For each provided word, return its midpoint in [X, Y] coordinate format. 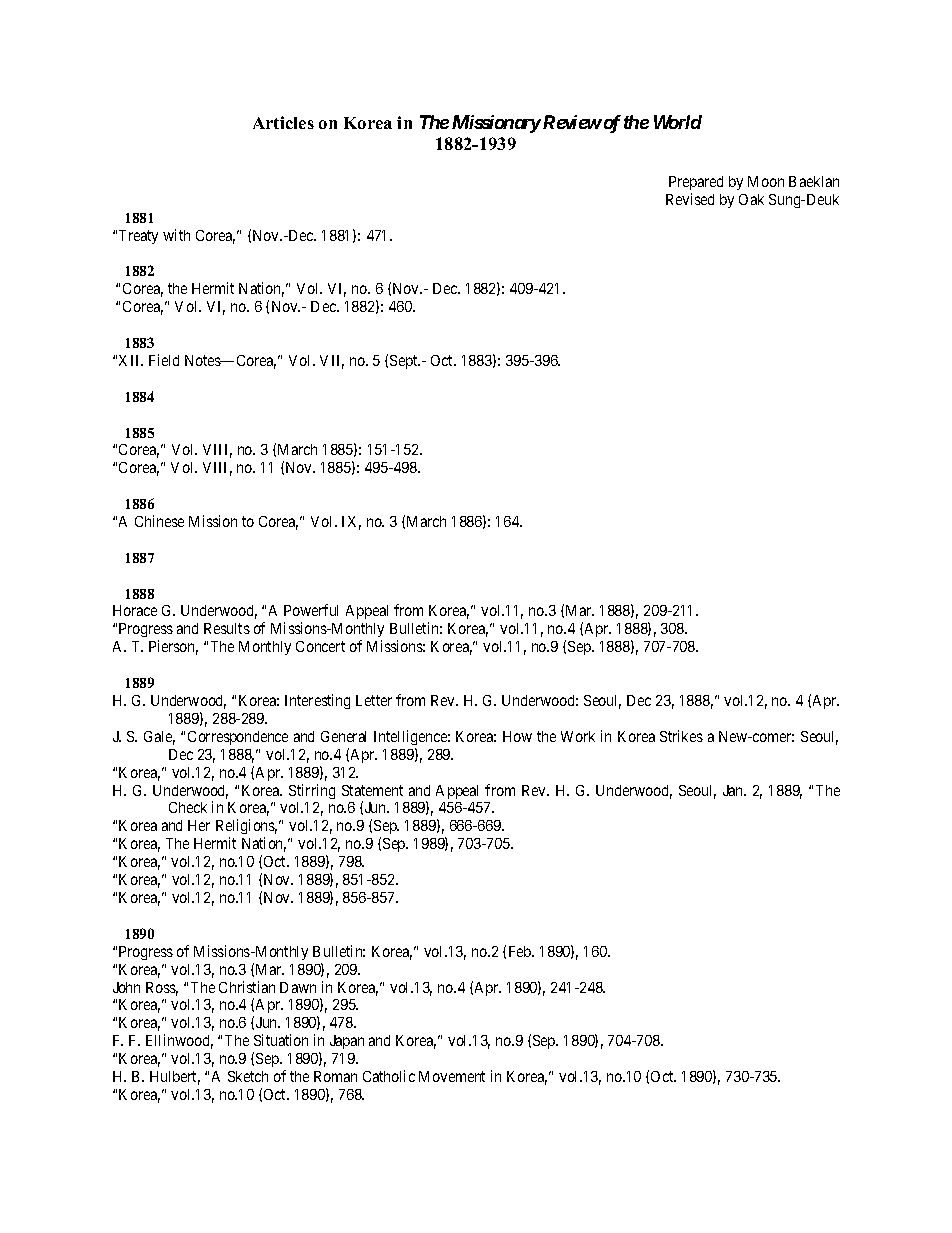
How [517, 736]
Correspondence [238, 738]
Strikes [681, 736]
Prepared [696, 183]
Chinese [159, 521]
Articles [283, 122]
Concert [320, 646]
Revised [690, 199]
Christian [247, 987]
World [678, 122]
